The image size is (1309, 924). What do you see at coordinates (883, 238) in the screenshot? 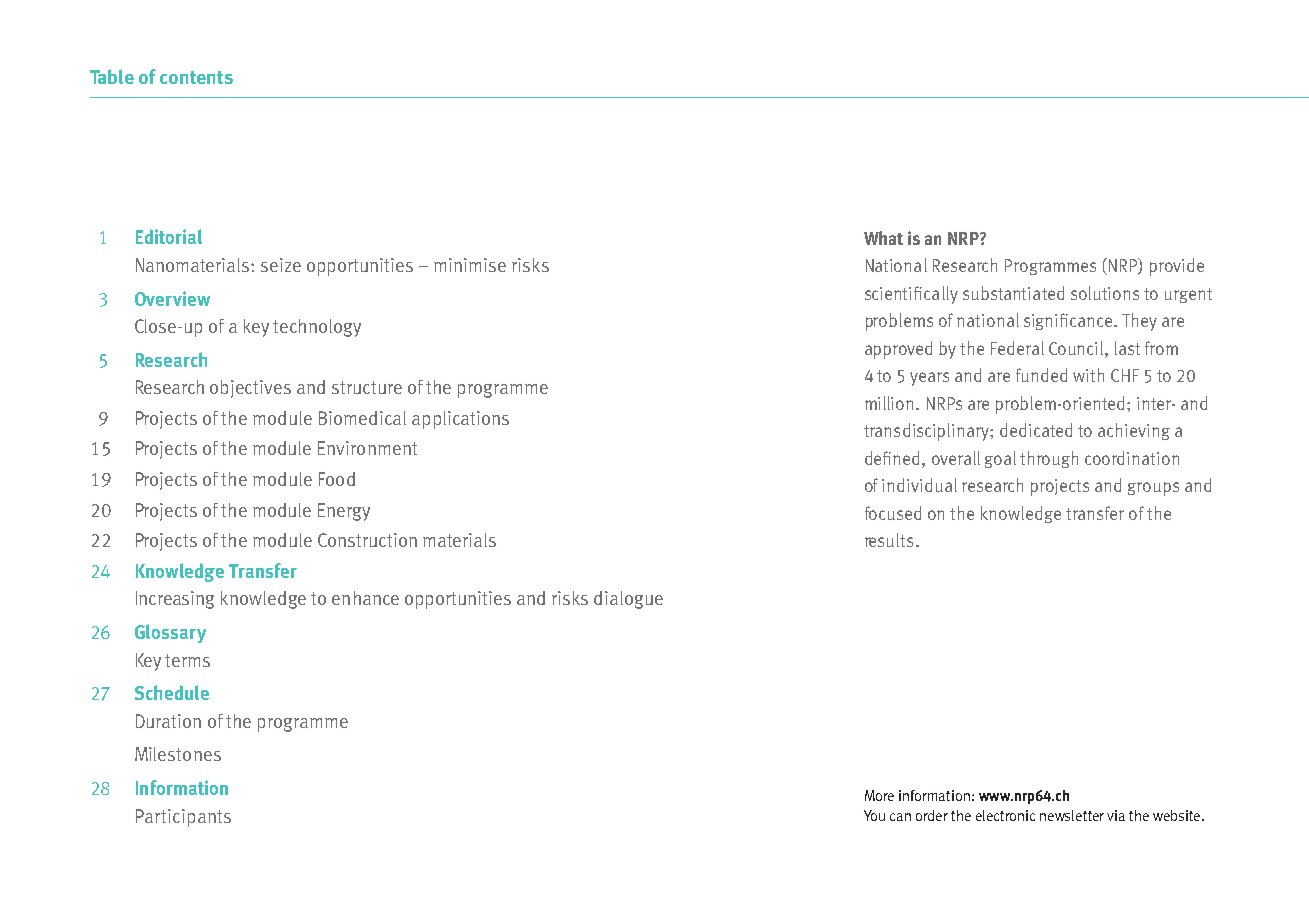
I see `What` at bounding box center [883, 238].
